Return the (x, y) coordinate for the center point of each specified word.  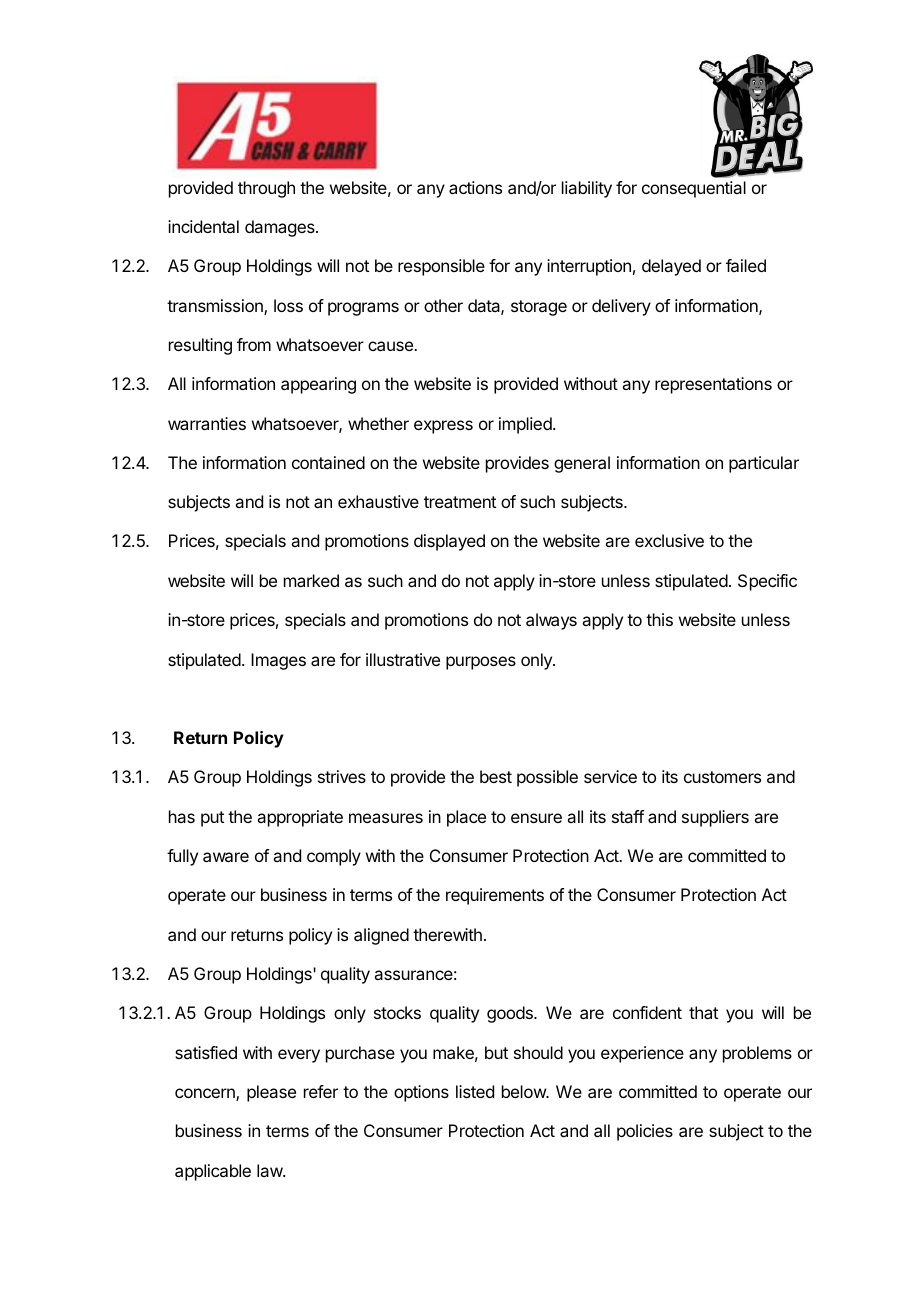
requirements (495, 896)
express (443, 427)
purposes (481, 663)
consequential (694, 189)
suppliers (715, 818)
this (659, 619)
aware (226, 857)
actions (475, 187)
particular (764, 464)
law (270, 1170)
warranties (207, 423)
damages (281, 228)
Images (278, 661)
